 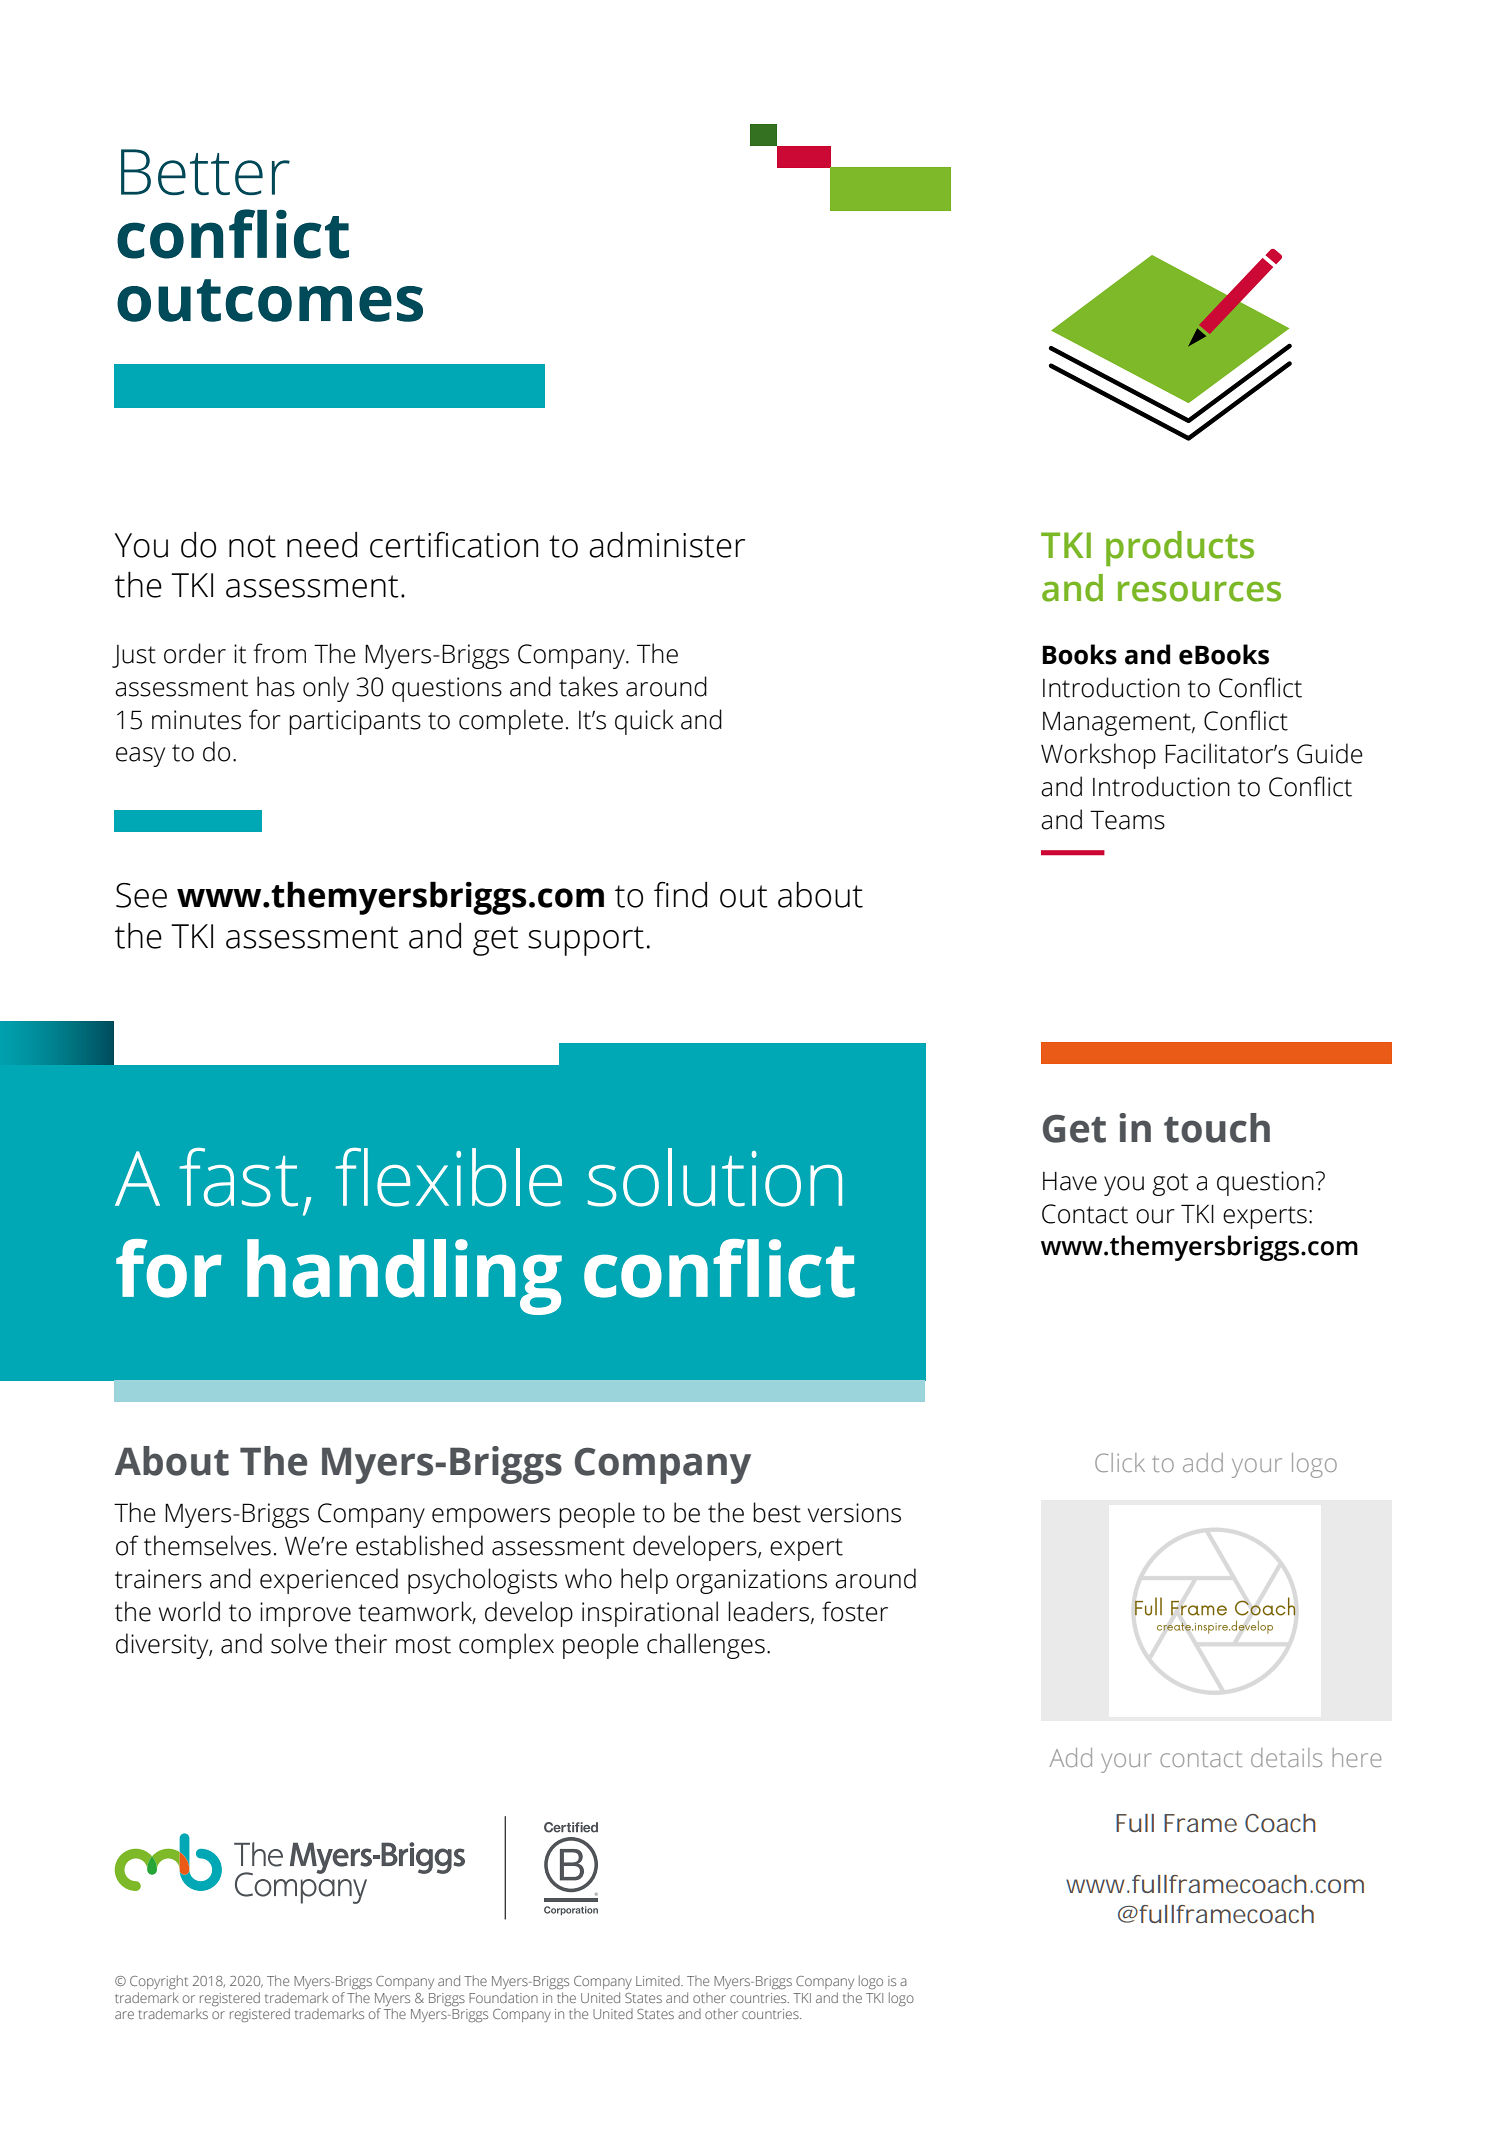 I want to click on from, so click(x=279, y=653).
